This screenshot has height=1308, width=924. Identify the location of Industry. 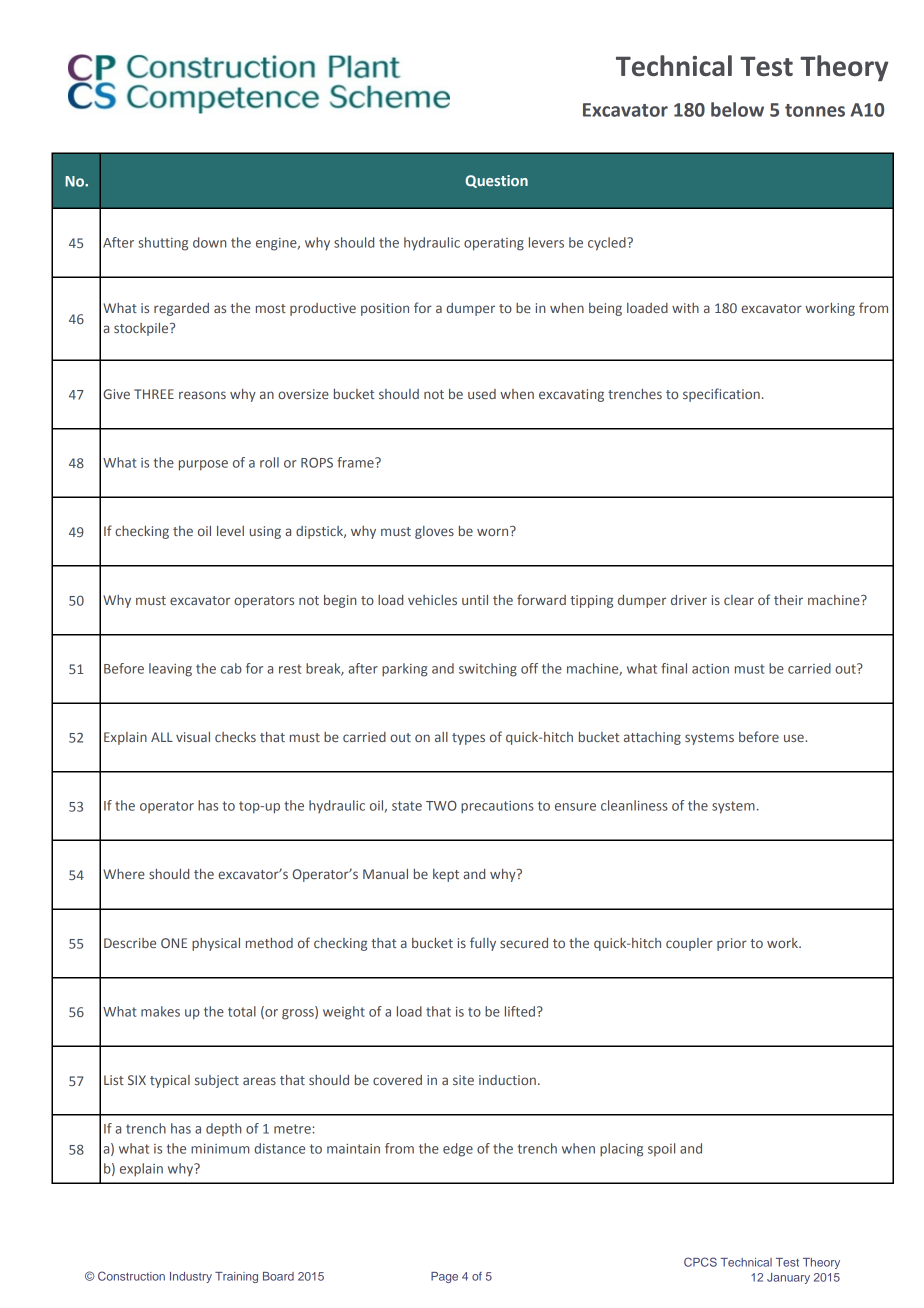
(191, 1277).
